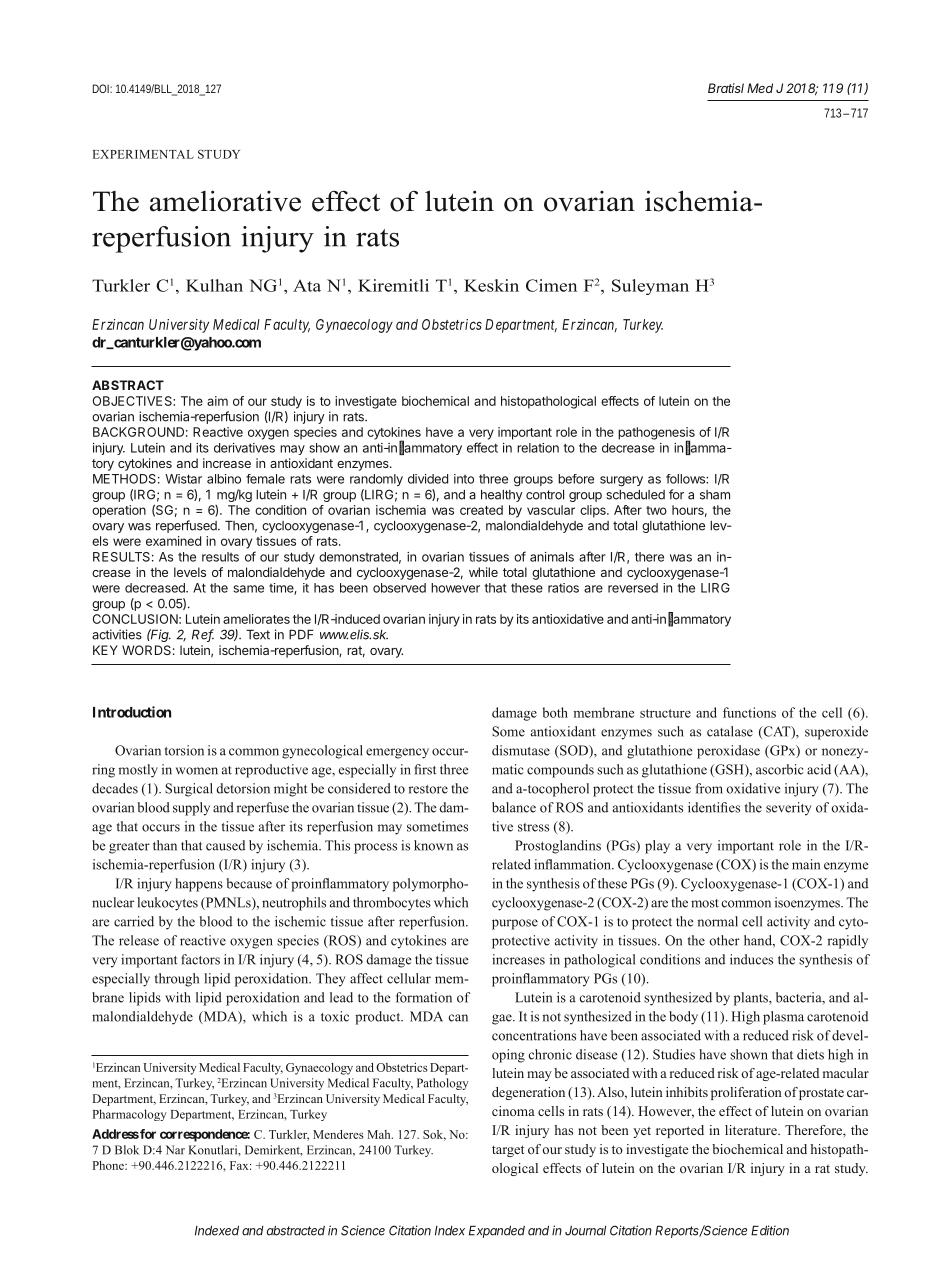 This image has height=1288, width=942. I want to click on Expanded, so click(497, 1232).
